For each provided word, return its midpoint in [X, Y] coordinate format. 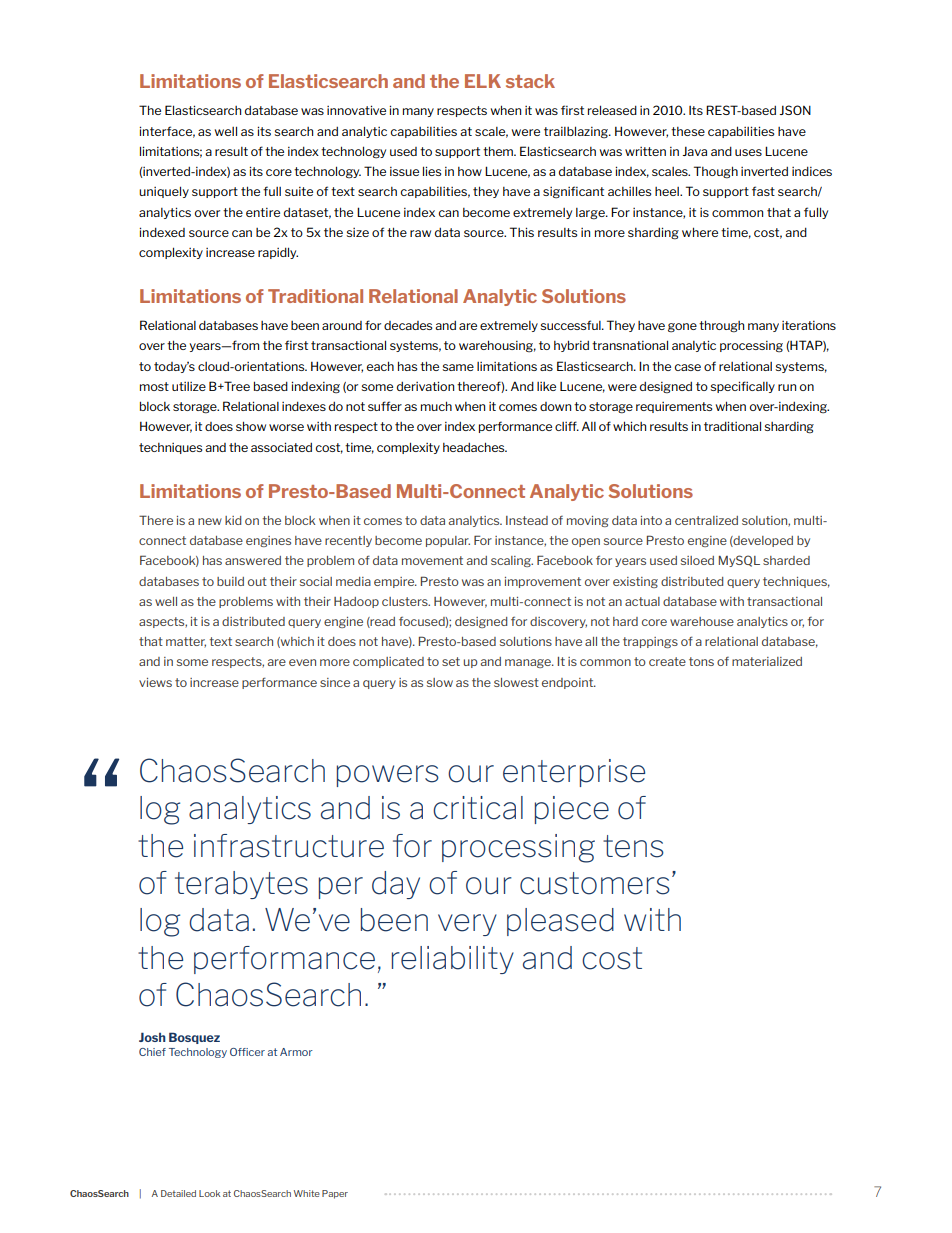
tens [633, 846]
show [251, 426]
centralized [706, 520]
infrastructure [289, 846]
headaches [475, 447]
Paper [335, 1194]
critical [478, 808]
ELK [483, 81]
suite [299, 191]
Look [209, 1193]
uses [748, 152]
